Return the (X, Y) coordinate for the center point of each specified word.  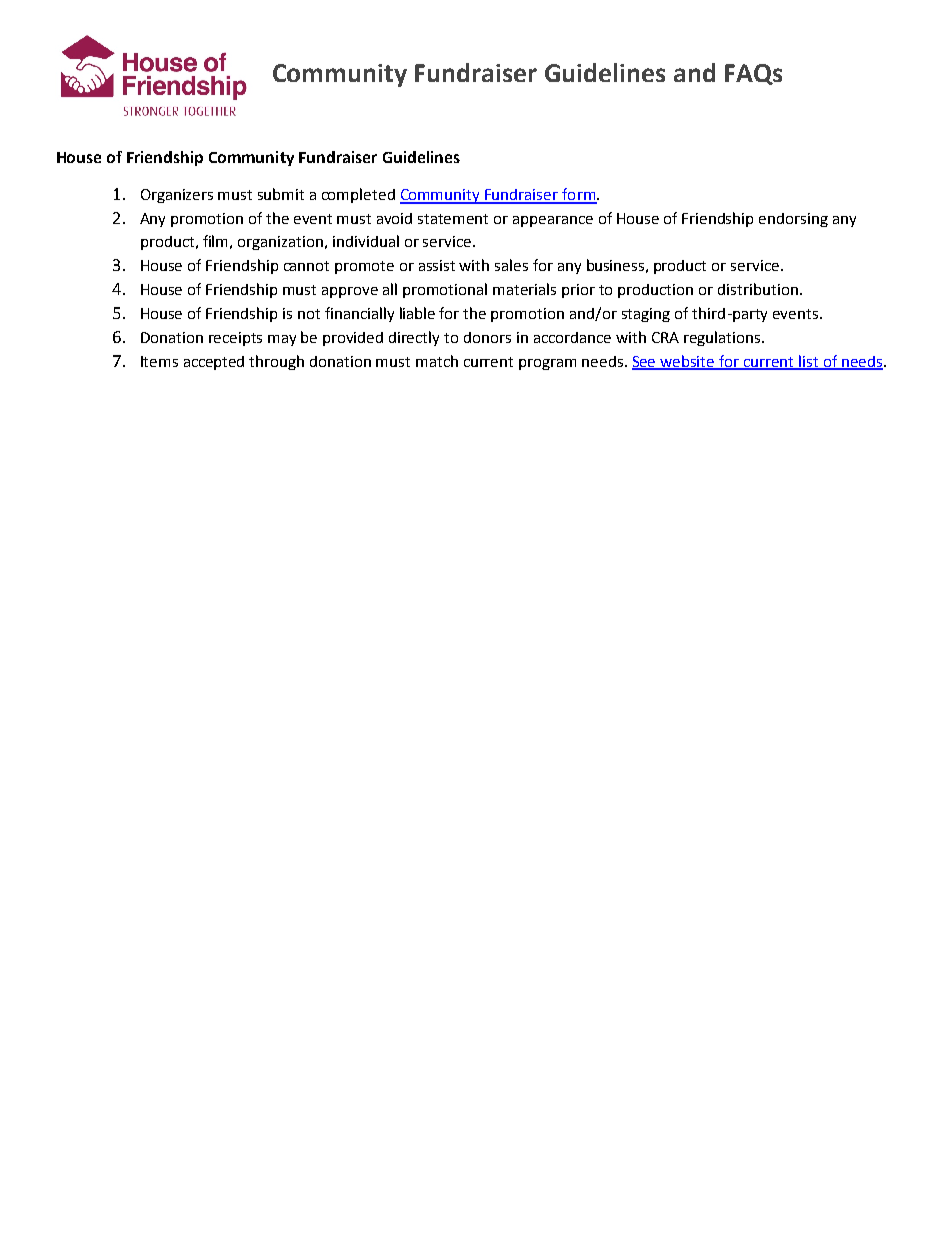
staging (646, 315)
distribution (758, 289)
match (437, 361)
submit (281, 194)
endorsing (793, 220)
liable (417, 313)
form (579, 195)
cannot (306, 266)
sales (511, 265)
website (688, 362)
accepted (214, 363)
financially (359, 314)
